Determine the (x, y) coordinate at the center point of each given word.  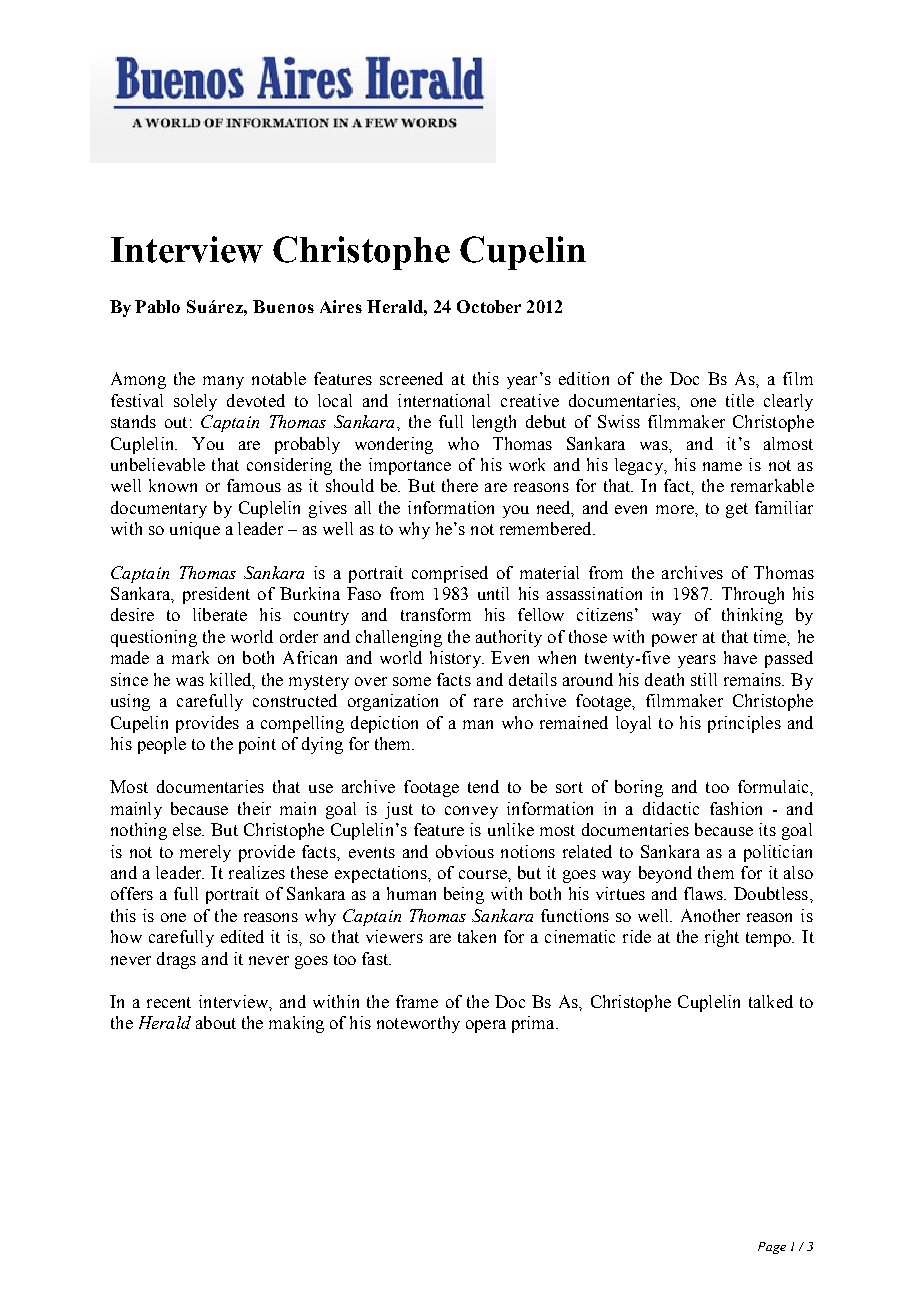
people (162, 745)
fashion (736, 808)
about (216, 1022)
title (740, 400)
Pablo (157, 306)
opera (486, 1026)
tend (483, 786)
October (489, 306)
